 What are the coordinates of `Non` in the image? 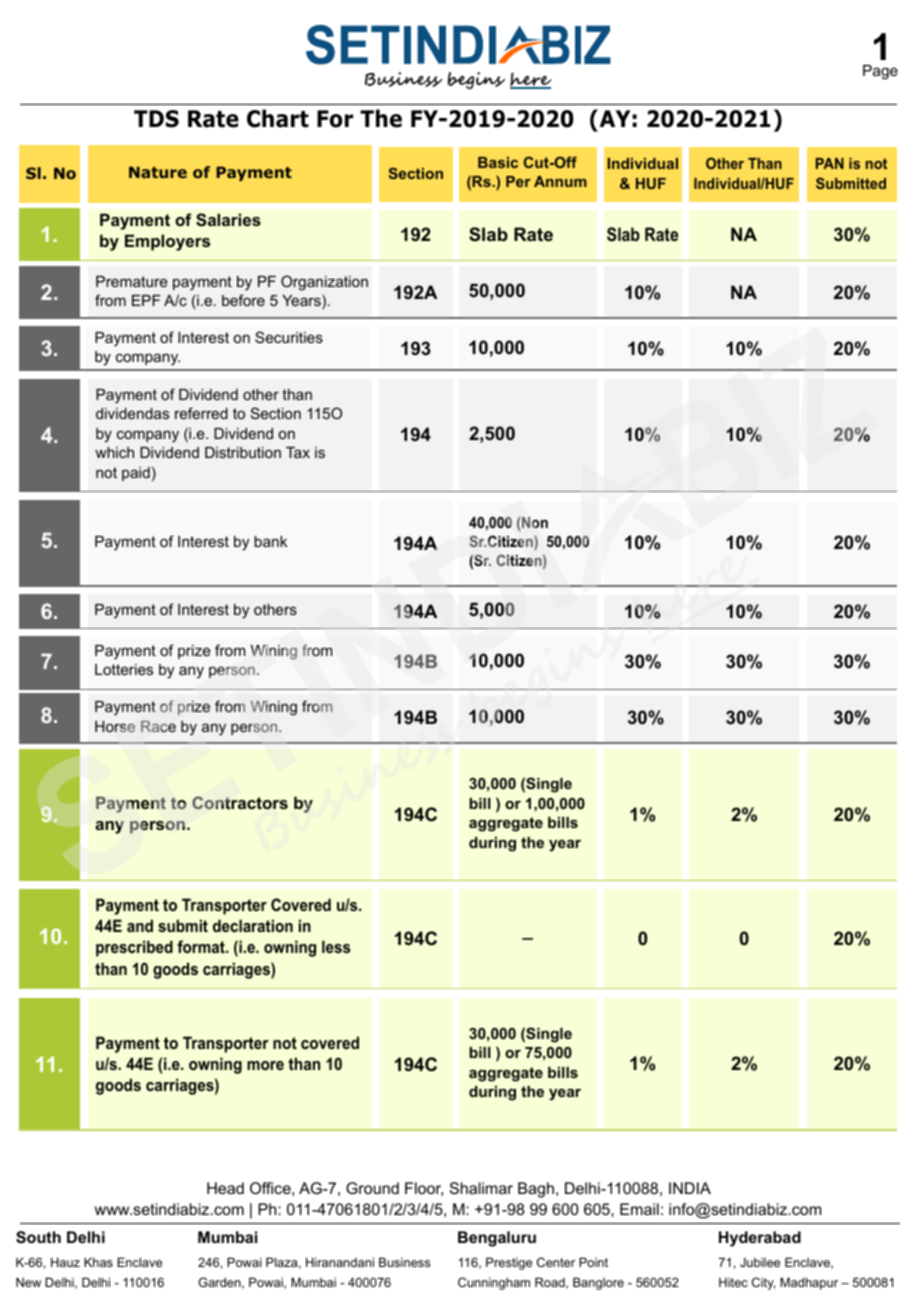 It's located at (535, 522).
